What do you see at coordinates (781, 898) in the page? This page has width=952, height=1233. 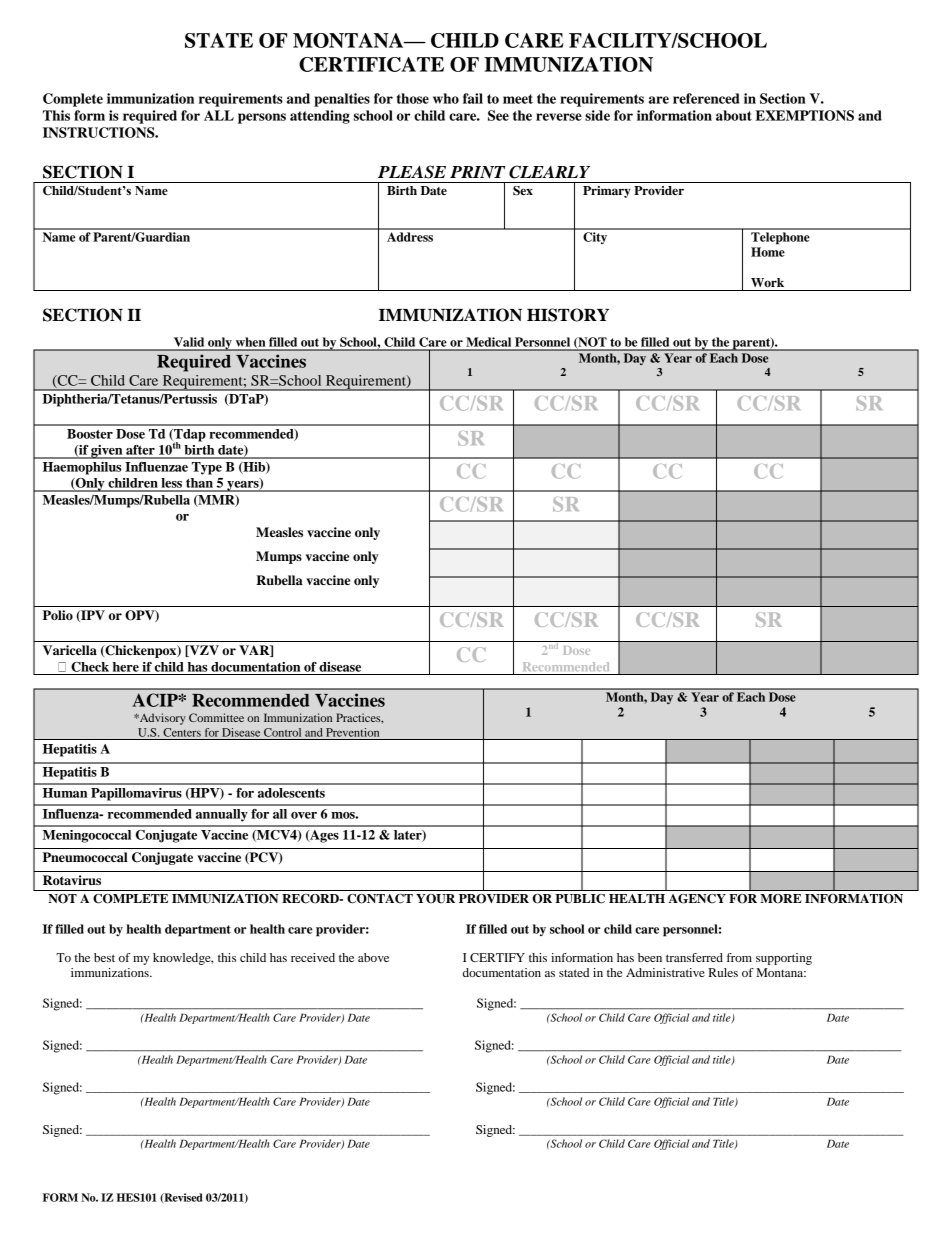 I see `MORE` at bounding box center [781, 898].
